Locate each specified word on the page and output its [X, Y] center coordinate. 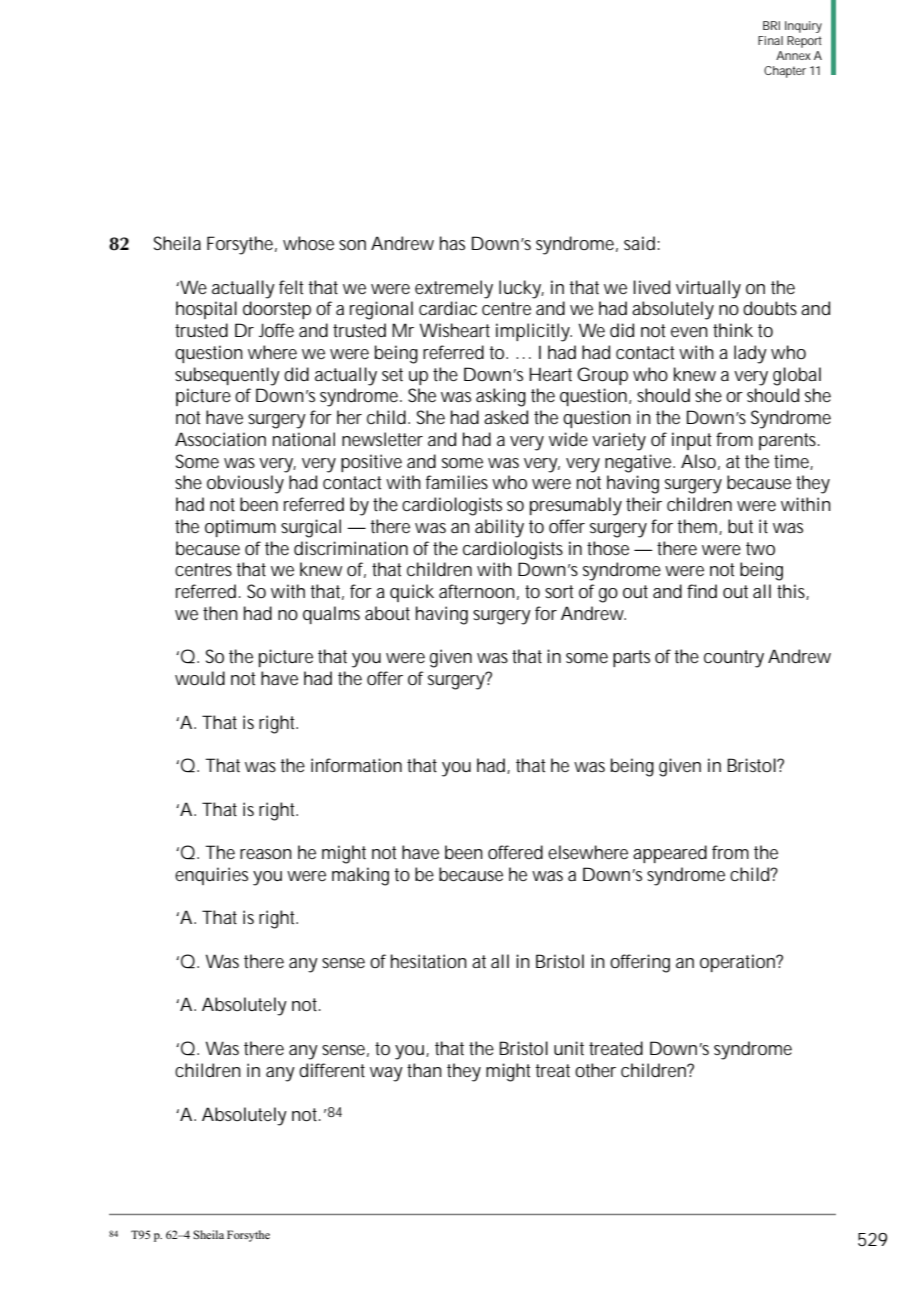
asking [501, 397]
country [734, 659]
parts [631, 658]
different [332, 1070]
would [200, 678]
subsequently [227, 376]
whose [308, 243]
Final [770, 40]
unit [569, 1048]
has [452, 243]
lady [750, 354]
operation [739, 963]
